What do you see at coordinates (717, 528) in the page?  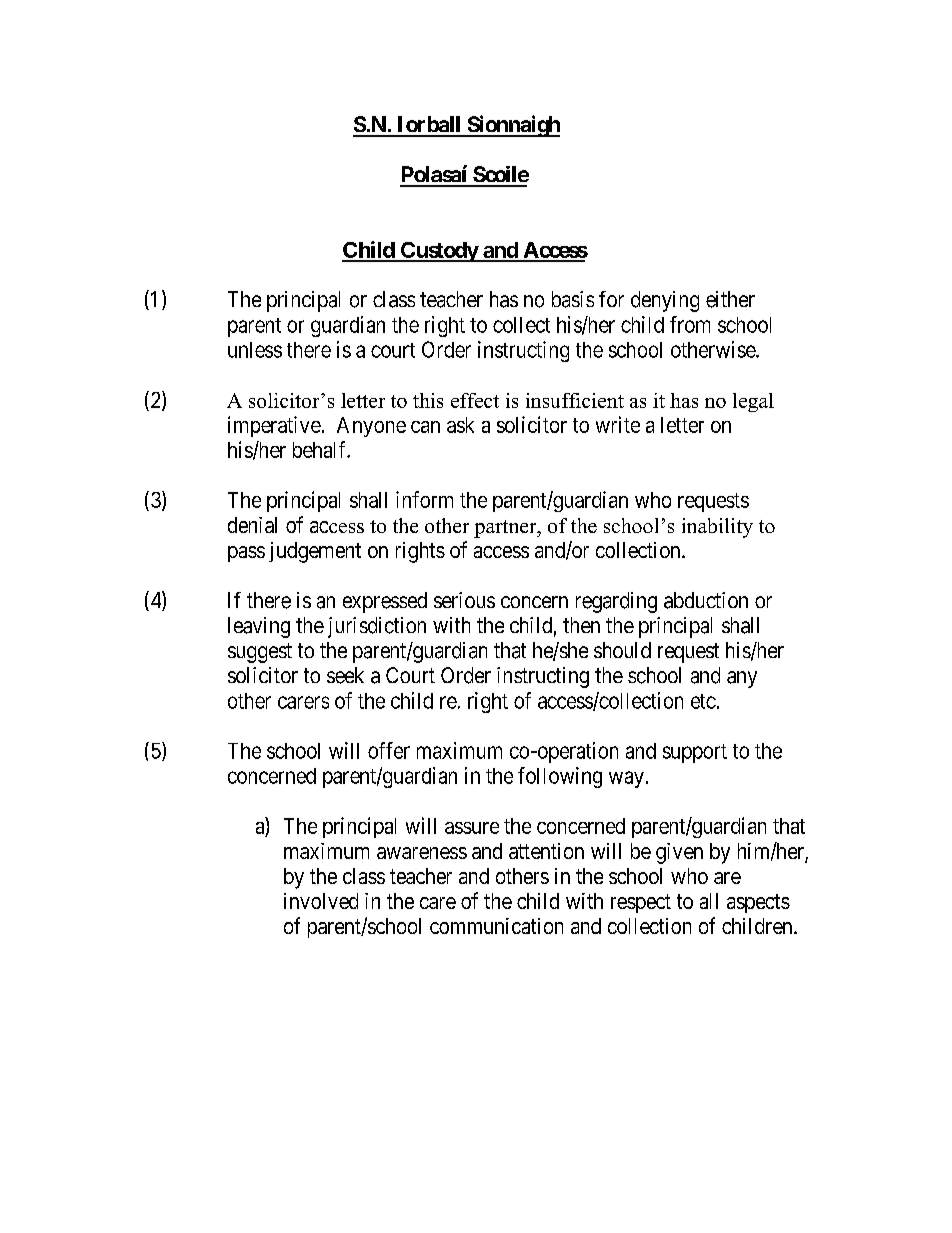 I see `inability` at bounding box center [717, 528].
